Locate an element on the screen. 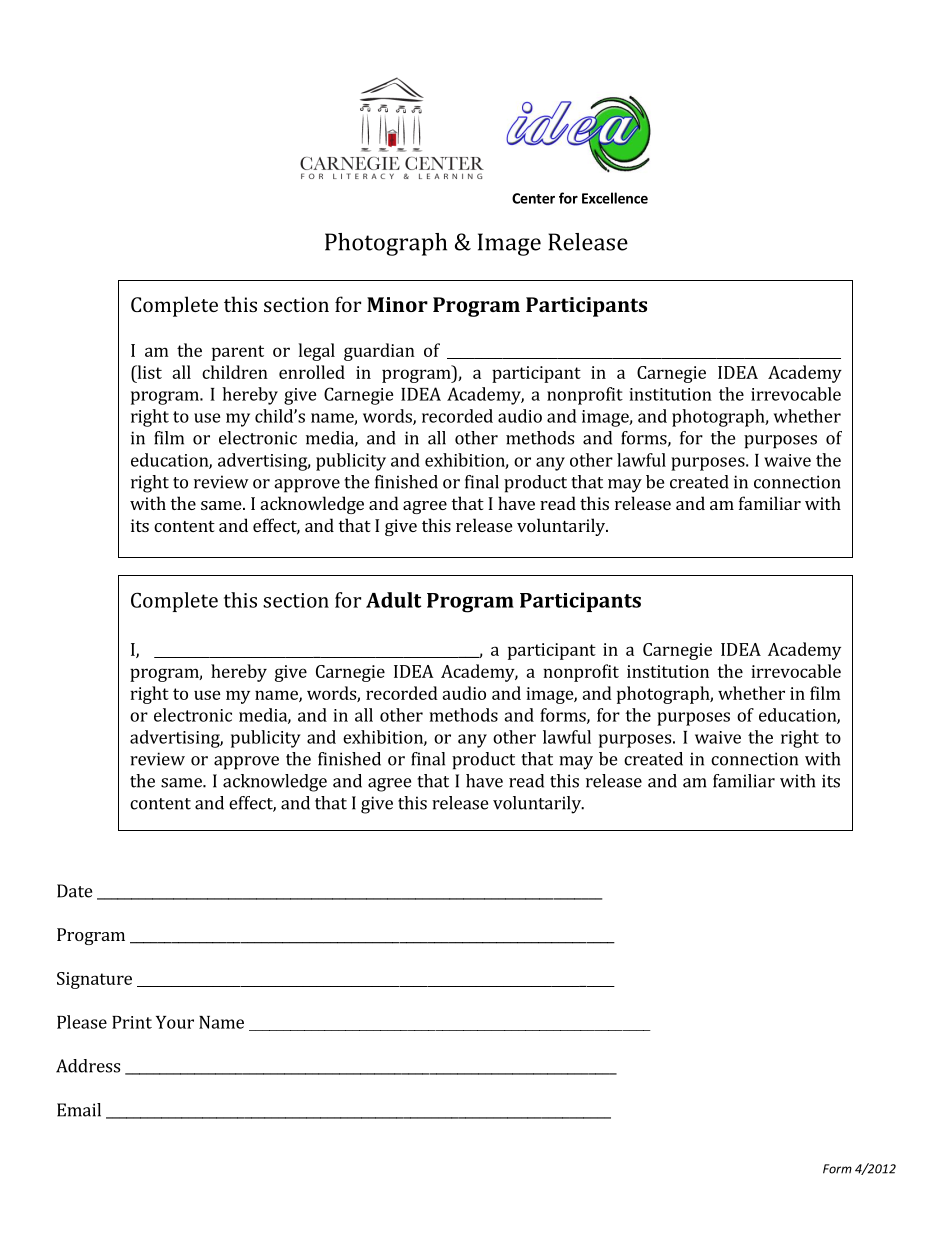 Image resolution: width=952 pixels, height=1233 pixels. Email is located at coordinates (79, 1110).
